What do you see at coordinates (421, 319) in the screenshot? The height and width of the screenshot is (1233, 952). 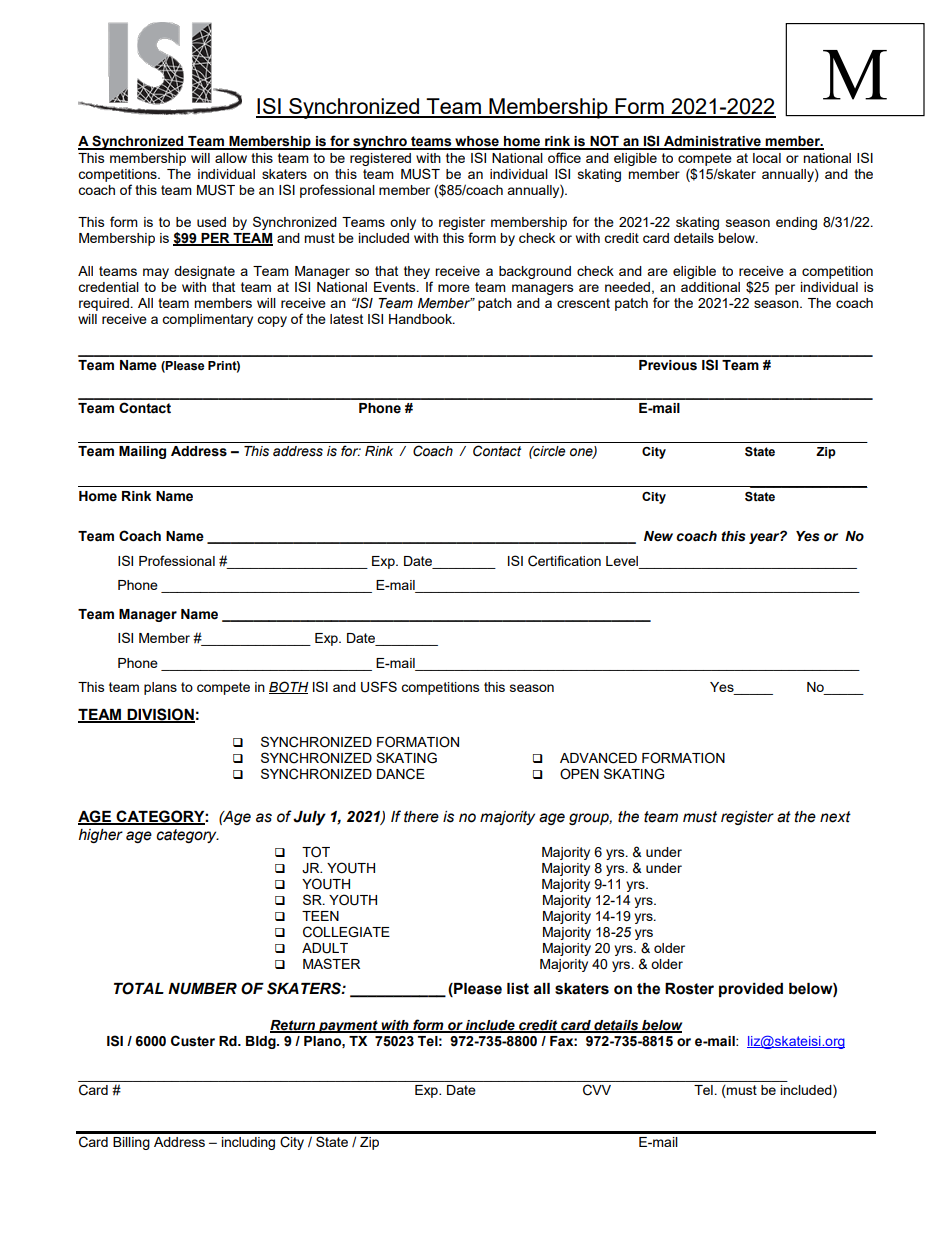 I see `Handbook` at bounding box center [421, 319].
